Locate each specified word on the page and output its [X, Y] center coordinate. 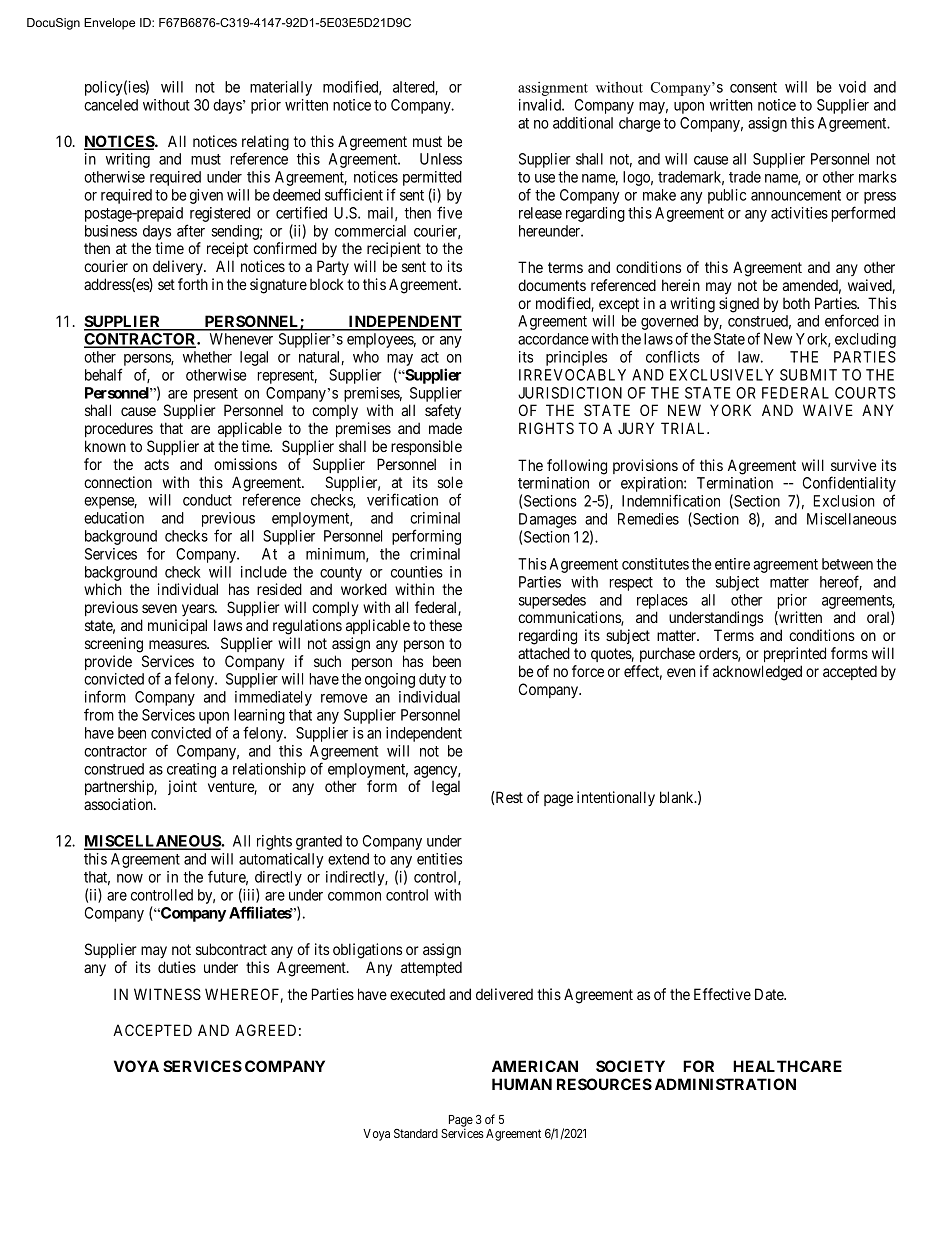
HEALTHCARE [787, 1066]
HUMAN [522, 1084]
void [852, 87]
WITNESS [167, 994]
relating [265, 144]
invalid [541, 105]
